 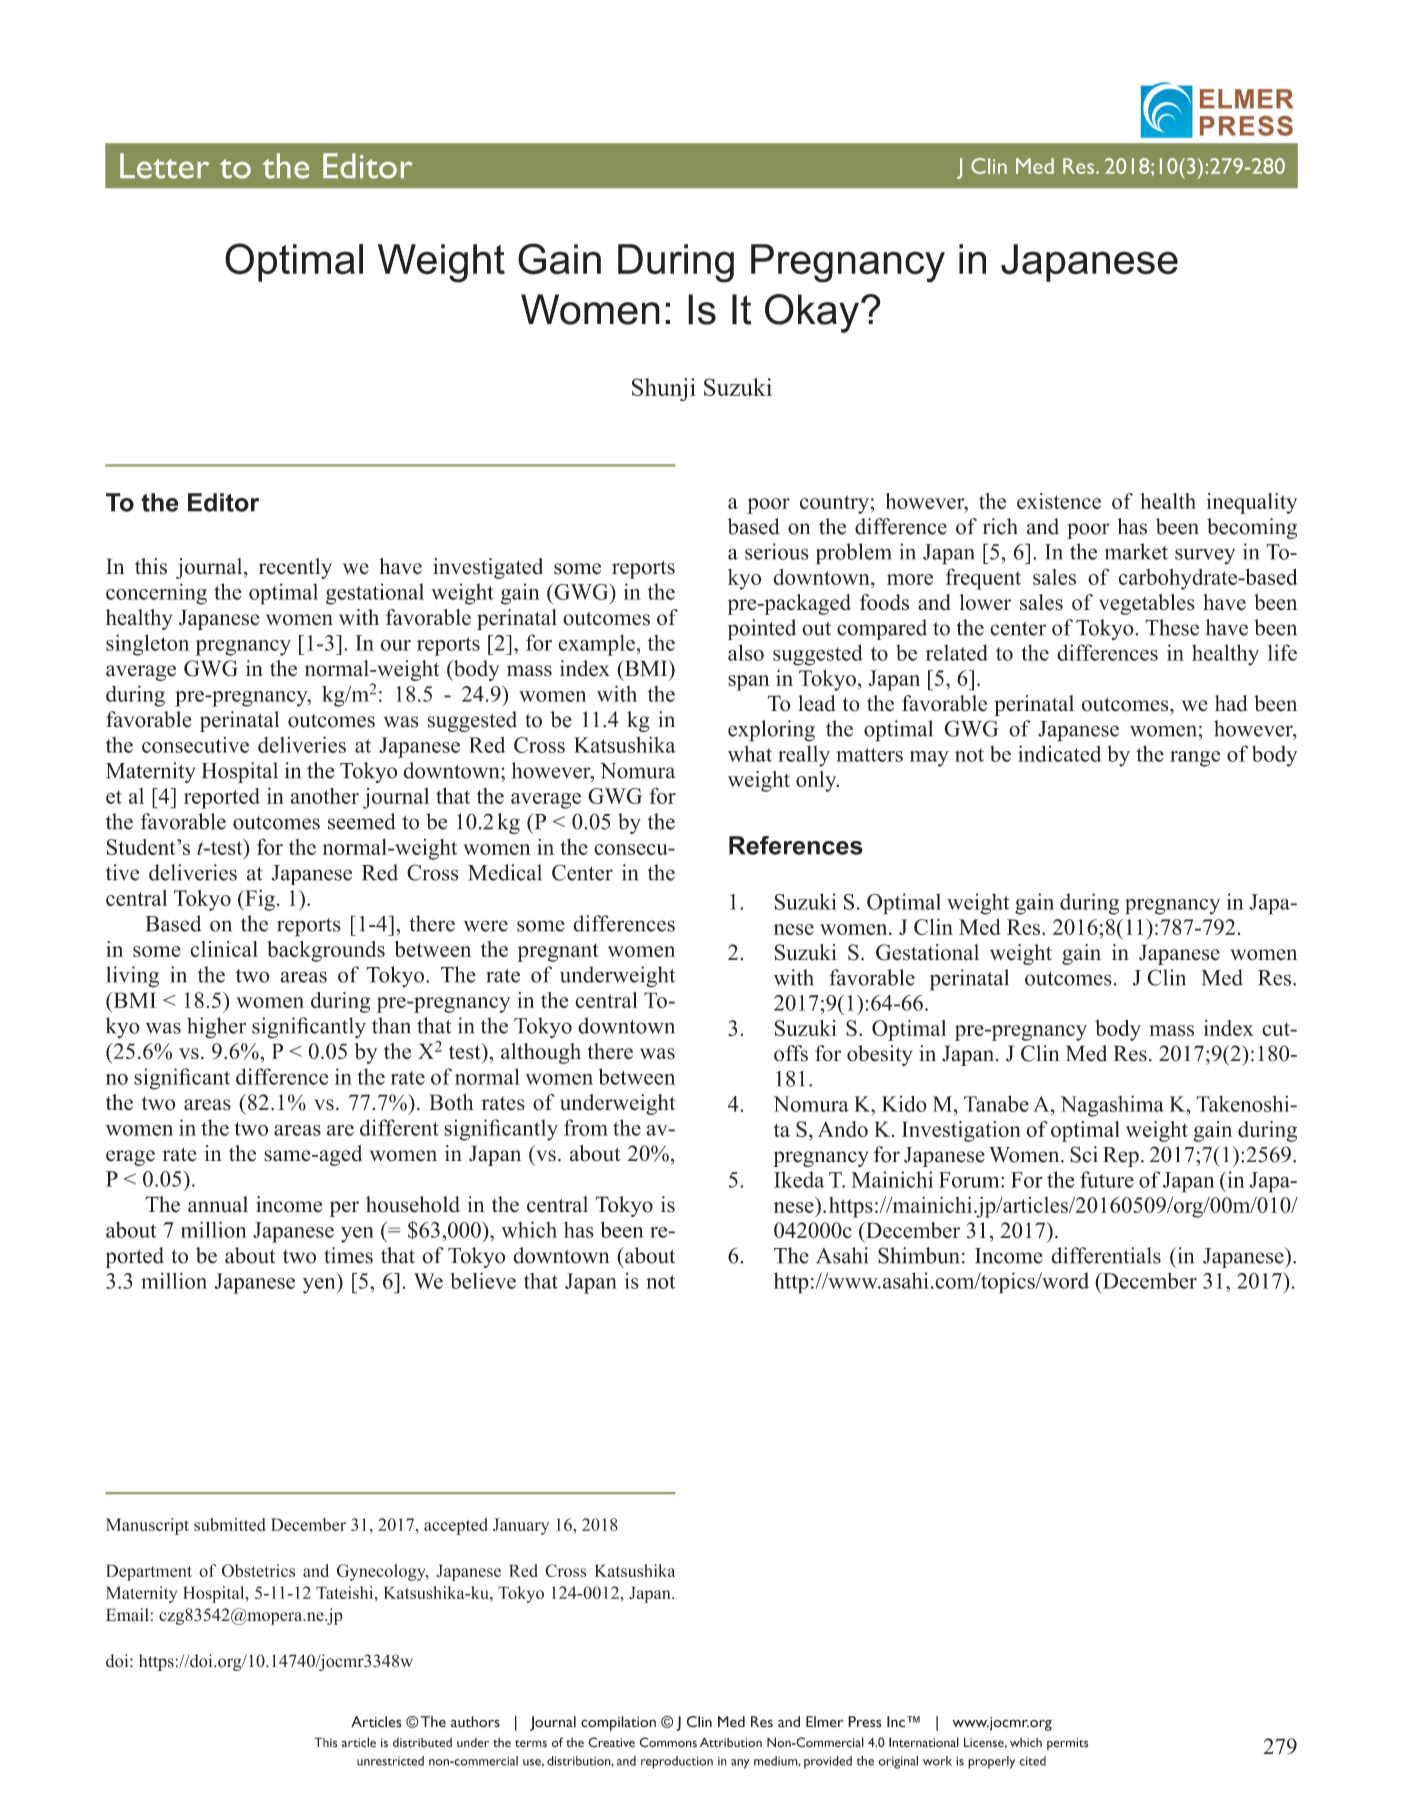 What do you see at coordinates (731, 1742) in the page?
I see `Attribution` at bounding box center [731, 1742].
